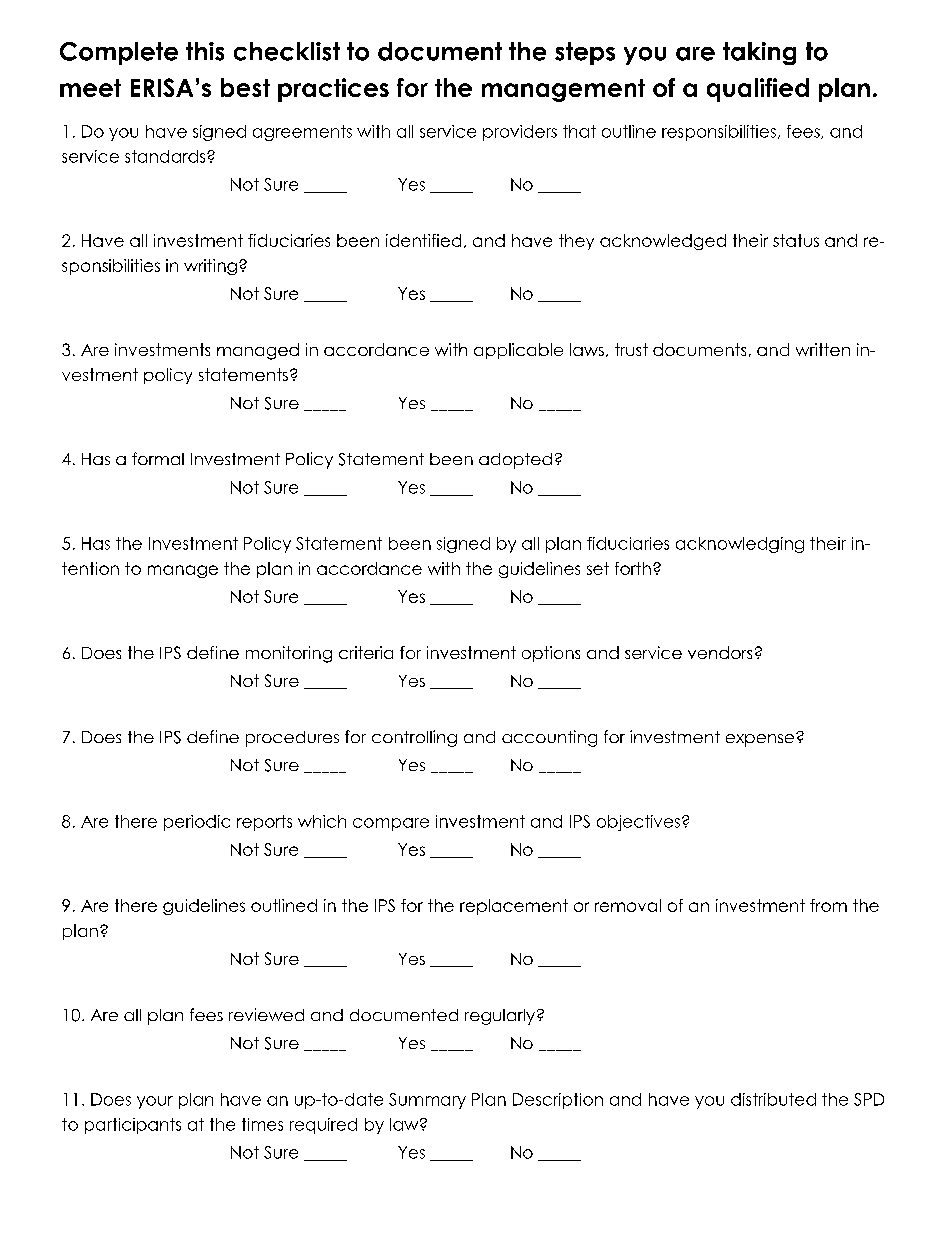 The width and height of the page is (952, 1233). Describe the element at coordinates (823, 349) in the page. I see `written` at that location.
